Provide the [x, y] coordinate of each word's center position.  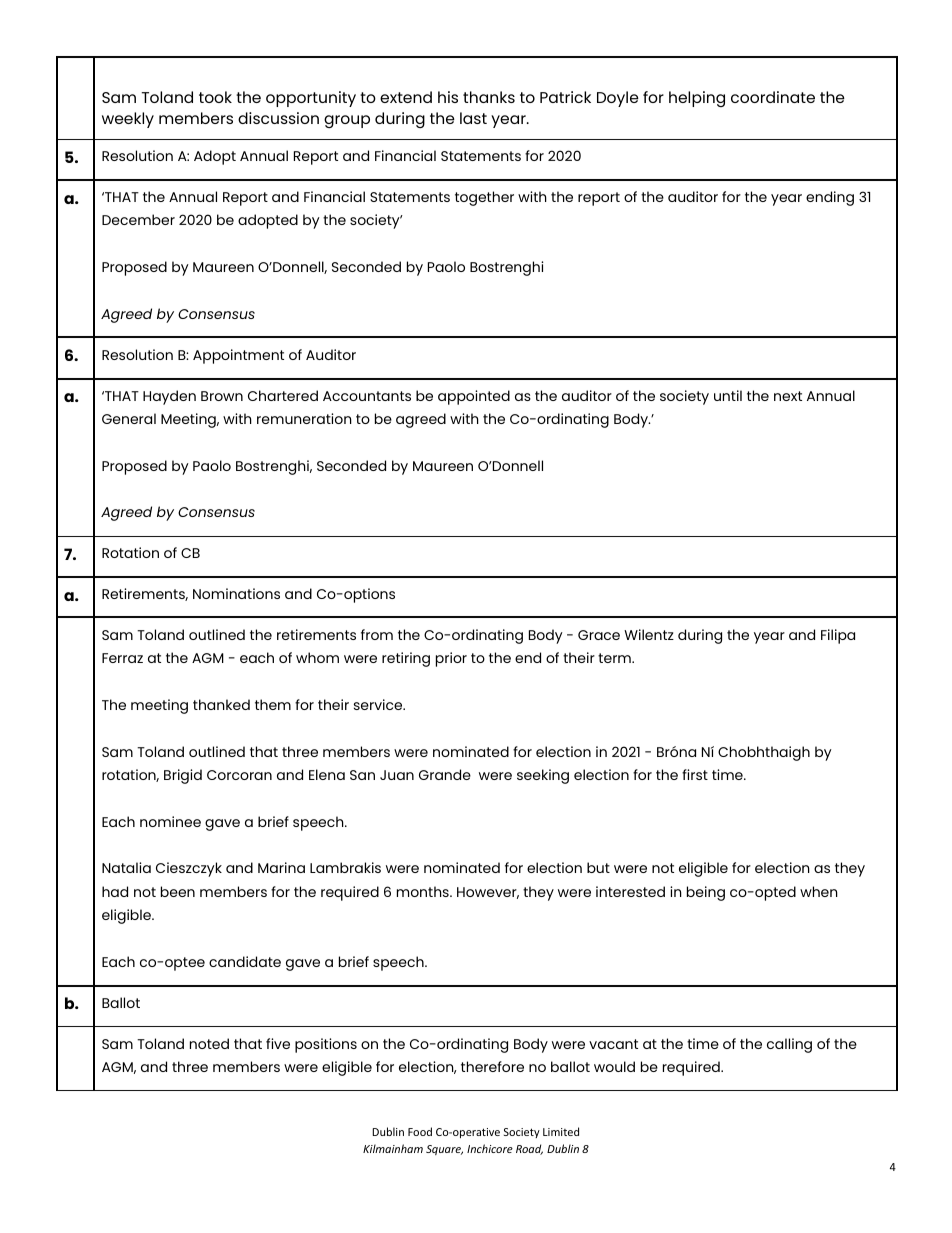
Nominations [236, 593]
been [178, 891]
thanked [221, 704]
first [695, 774]
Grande [445, 774]
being [706, 893]
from [377, 634]
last [473, 118]
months [424, 891]
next [788, 396]
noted [209, 1043]
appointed [474, 397]
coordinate [773, 97]
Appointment [238, 356]
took [215, 97]
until [728, 395]
